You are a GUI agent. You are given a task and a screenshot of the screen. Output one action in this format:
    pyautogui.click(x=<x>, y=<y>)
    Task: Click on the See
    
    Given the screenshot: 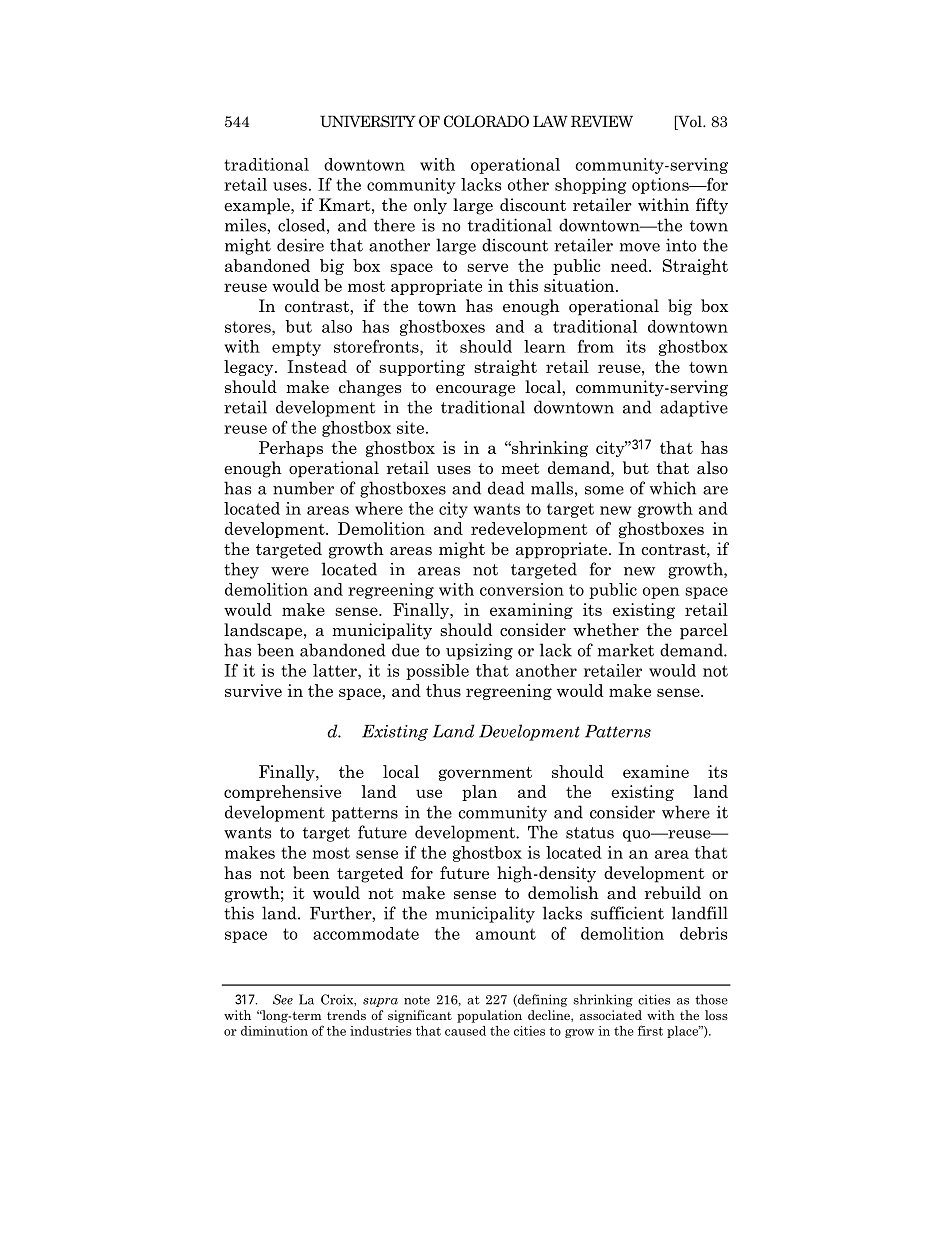 What is the action you would take?
    pyautogui.click(x=283, y=999)
